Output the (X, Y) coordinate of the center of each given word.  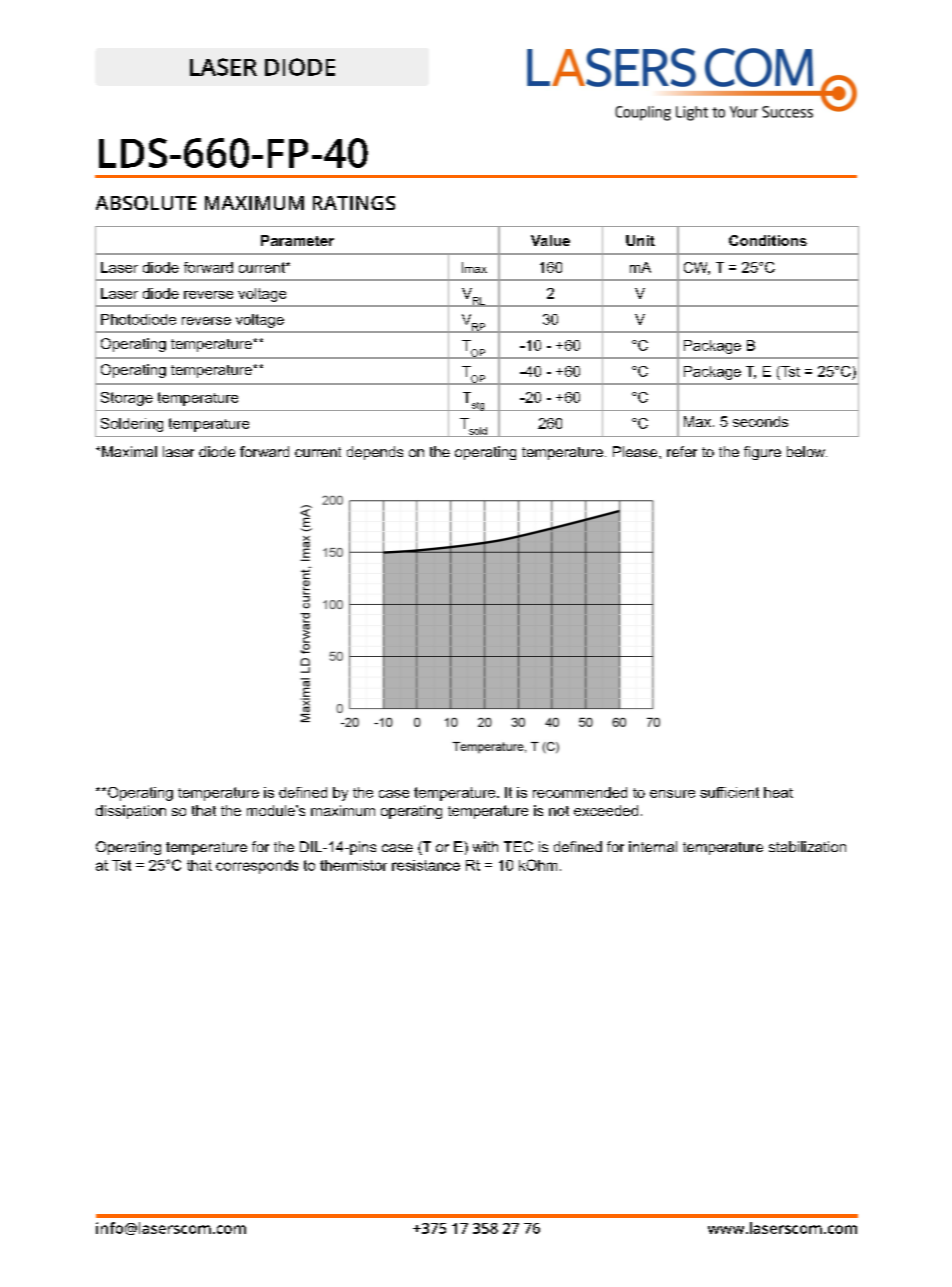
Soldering (132, 425)
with (485, 846)
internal (653, 846)
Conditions (768, 240)
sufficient (729, 792)
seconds (760, 421)
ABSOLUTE (146, 203)
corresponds (257, 867)
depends (375, 453)
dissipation (131, 812)
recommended (580, 792)
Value (550, 240)
